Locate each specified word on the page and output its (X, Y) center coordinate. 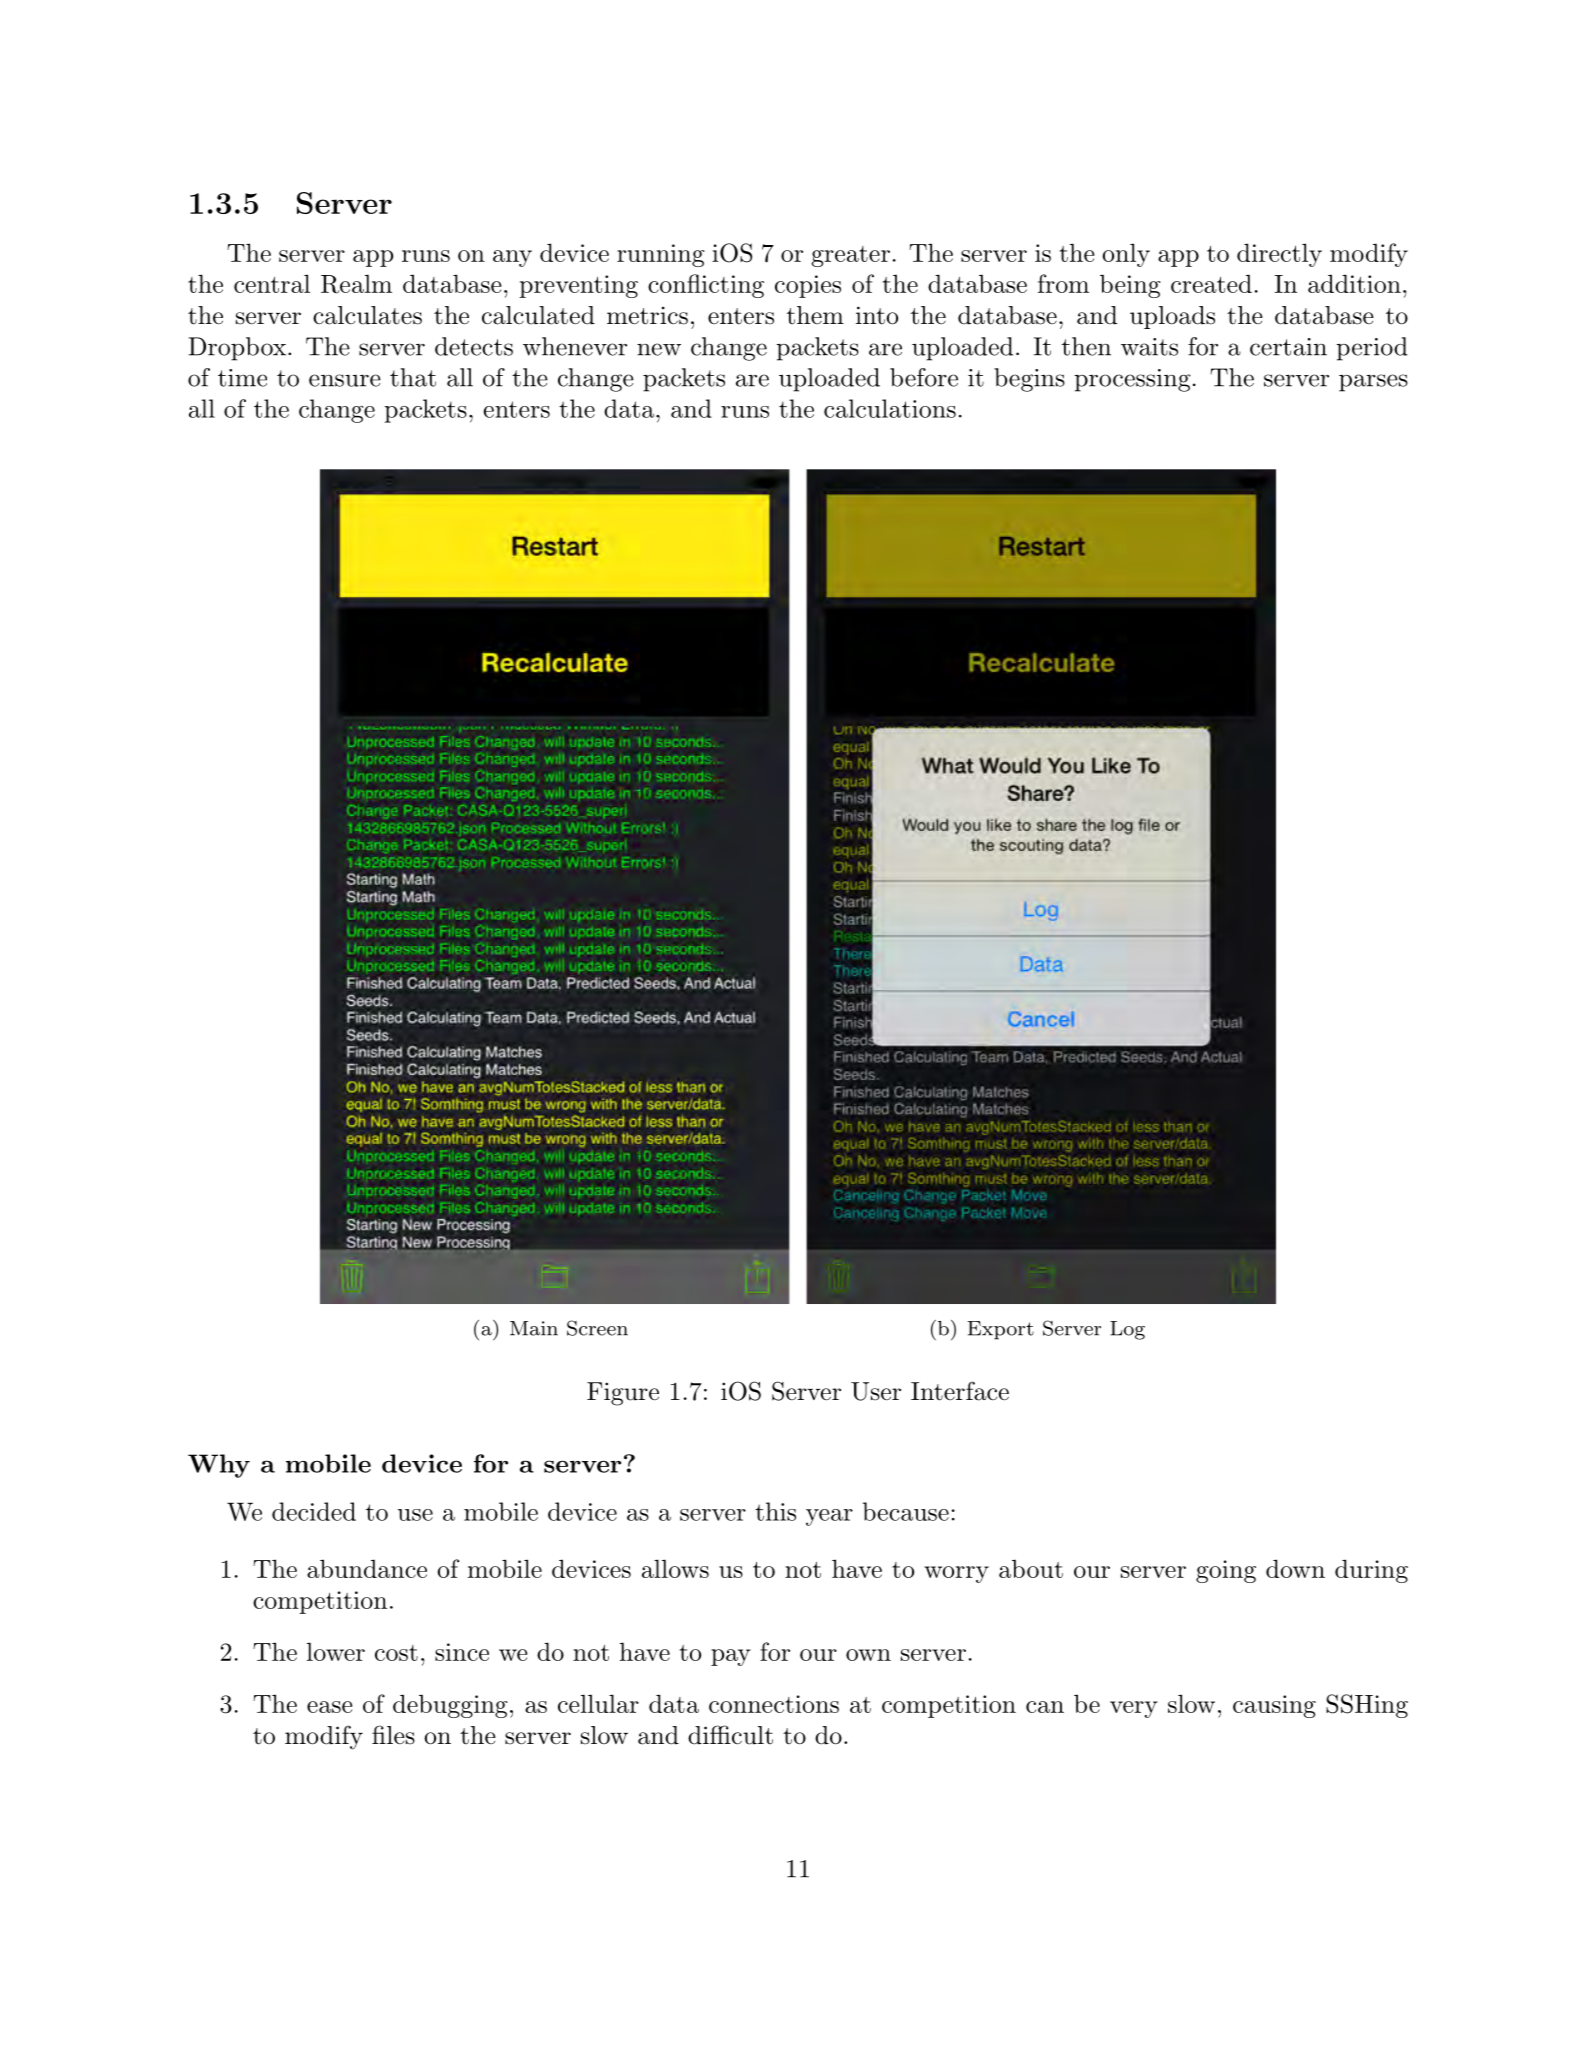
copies (808, 286)
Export (1000, 1330)
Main (534, 1328)
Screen (597, 1328)
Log (1127, 1330)
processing (1132, 380)
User (876, 1391)
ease (329, 1707)
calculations (890, 408)
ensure (345, 380)
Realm (356, 284)
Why (219, 1466)
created (1211, 284)
